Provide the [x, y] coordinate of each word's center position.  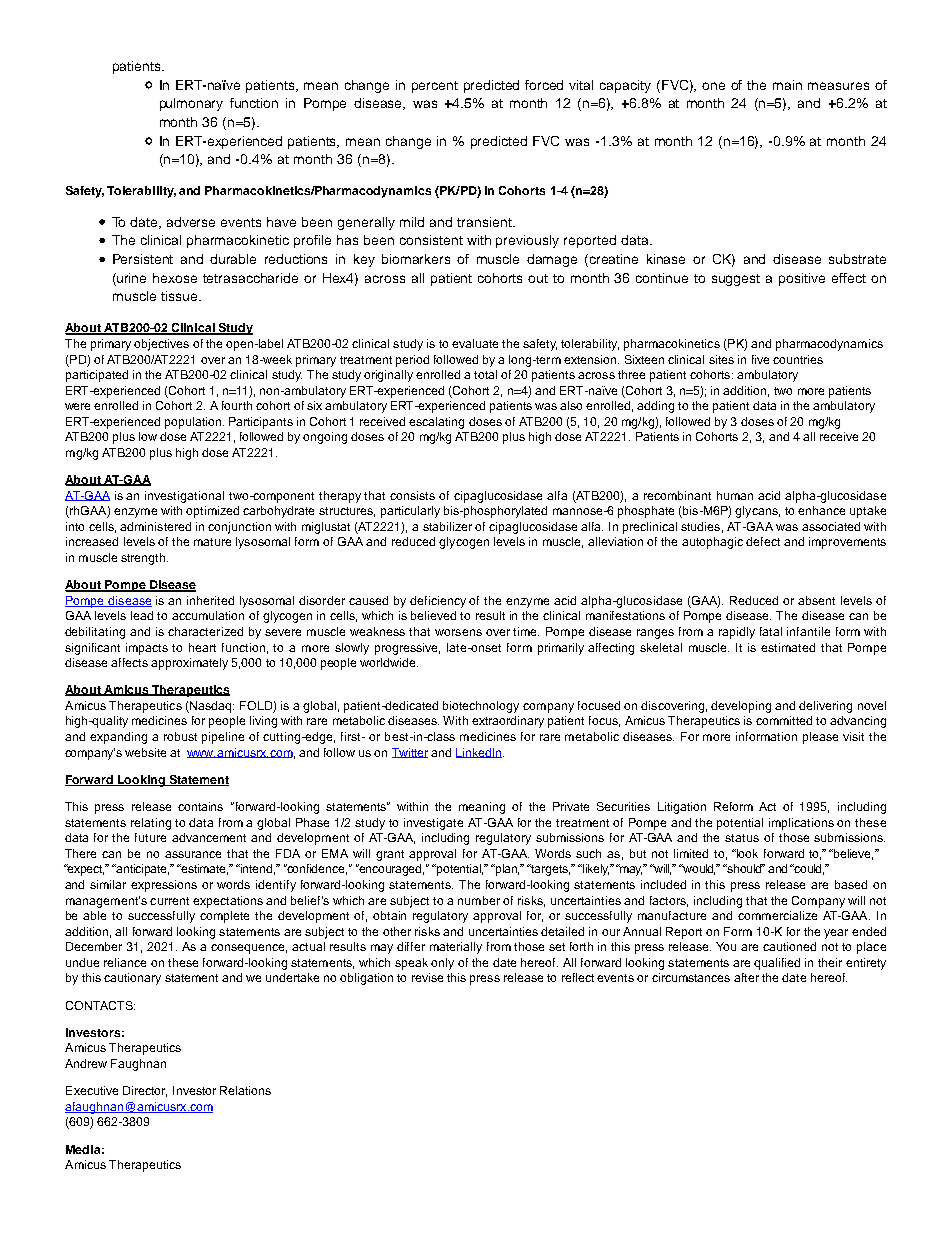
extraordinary [508, 722]
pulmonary [191, 104]
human [735, 495]
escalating [436, 423]
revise [427, 977]
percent [435, 87]
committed [784, 720]
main [787, 85]
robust [180, 736]
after [746, 977]
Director [145, 1091]
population [193, 423]
